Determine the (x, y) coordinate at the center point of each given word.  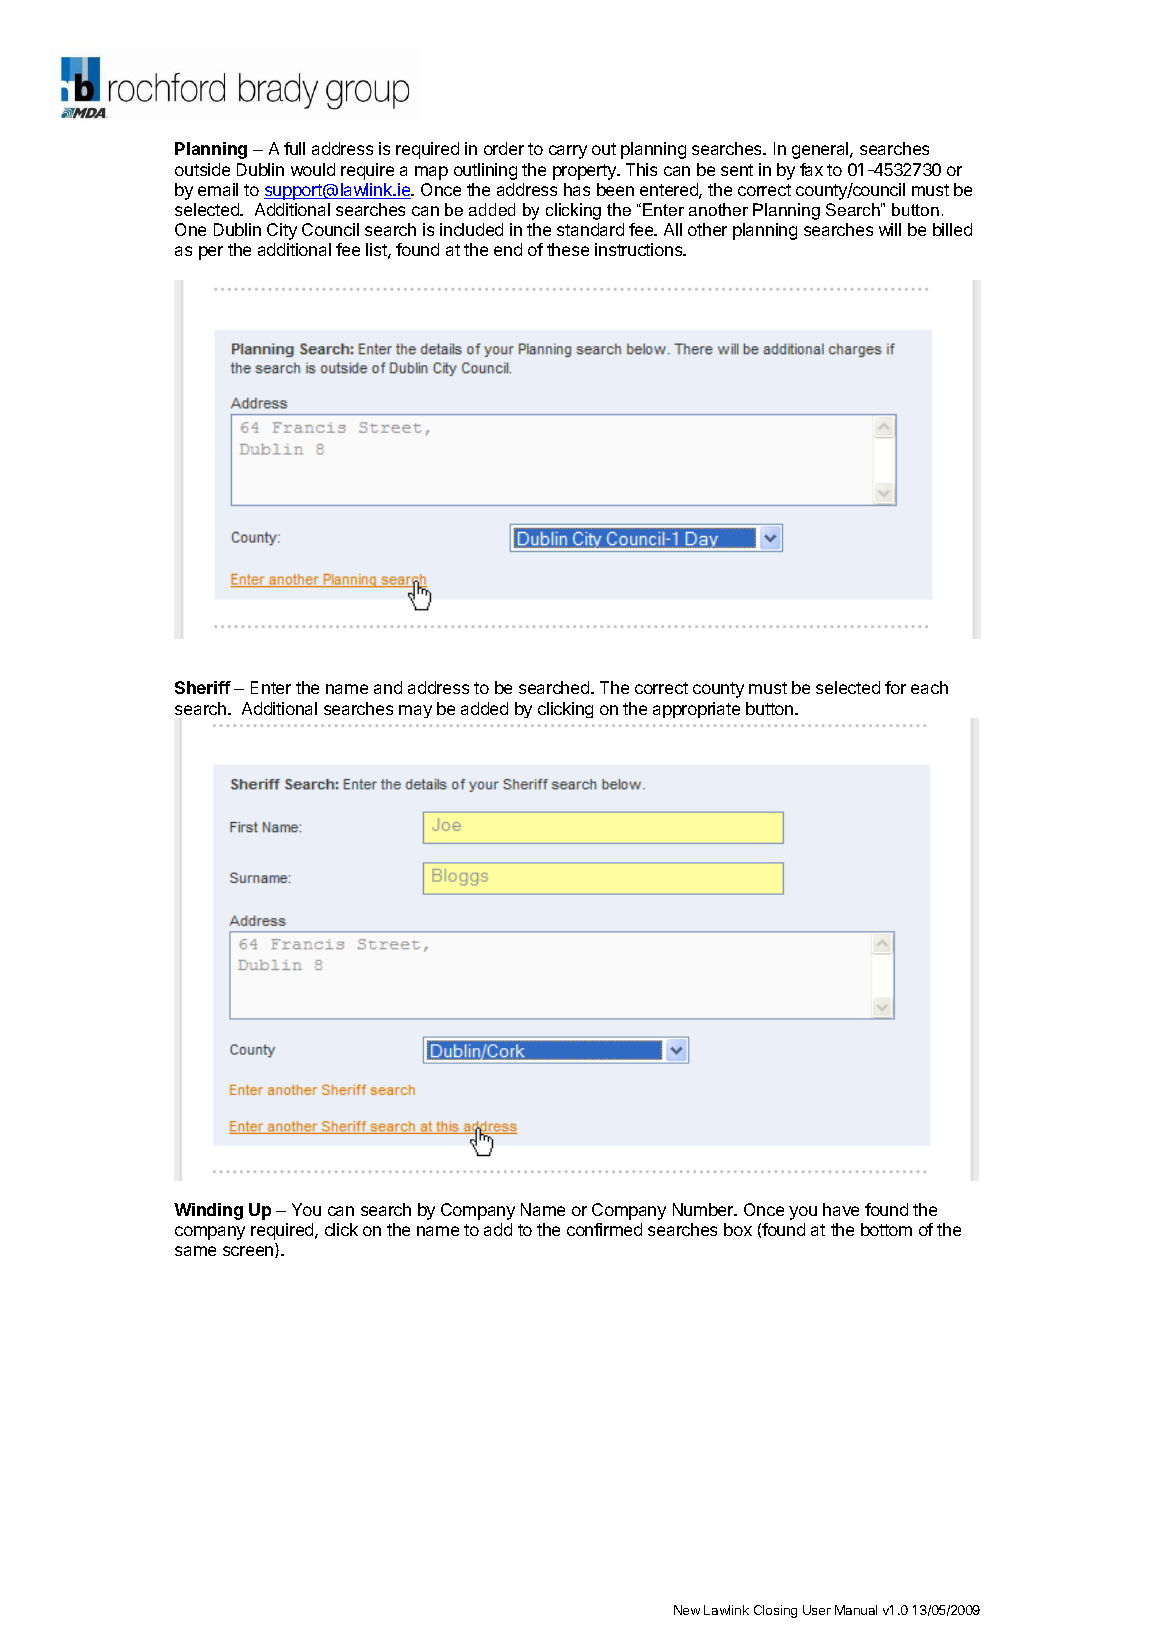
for (895, 687)
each (929, 687)
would (313, 169)
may (415, 711)
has (577, 189)
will (890, 229)
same (195, 1251)
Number (704, 1209)
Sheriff (203, 687)
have (841, 1209)
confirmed (604, 1229)
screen (249, 1252)
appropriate (696, 710)
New (687, 1610)
